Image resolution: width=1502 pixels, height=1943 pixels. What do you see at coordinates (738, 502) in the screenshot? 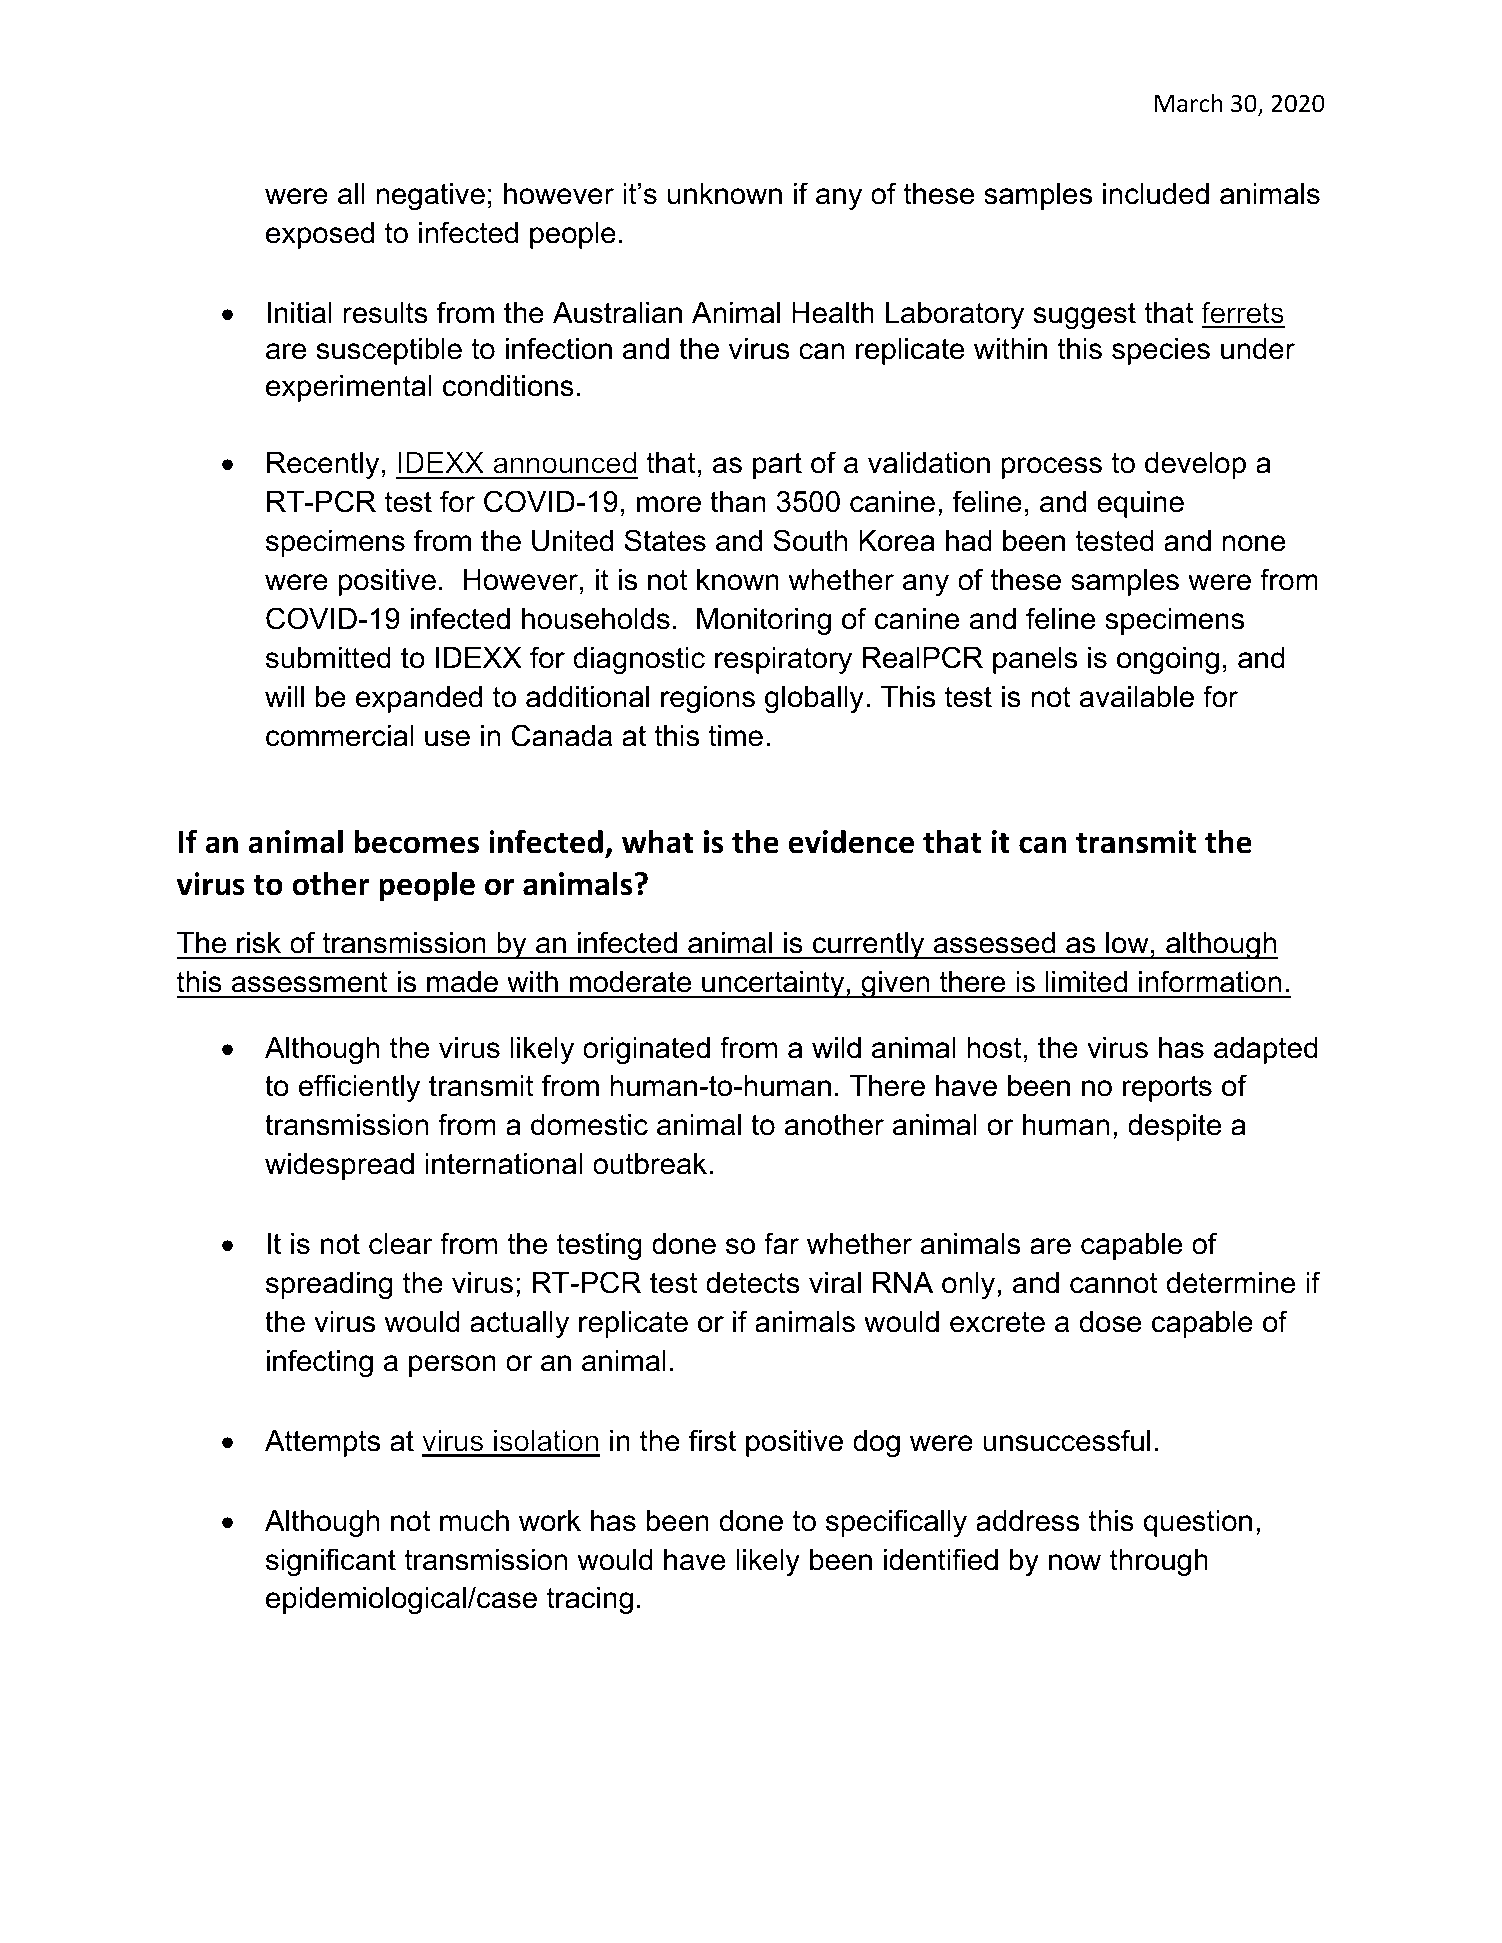
I see `than` at bounding box center [738, 502].
